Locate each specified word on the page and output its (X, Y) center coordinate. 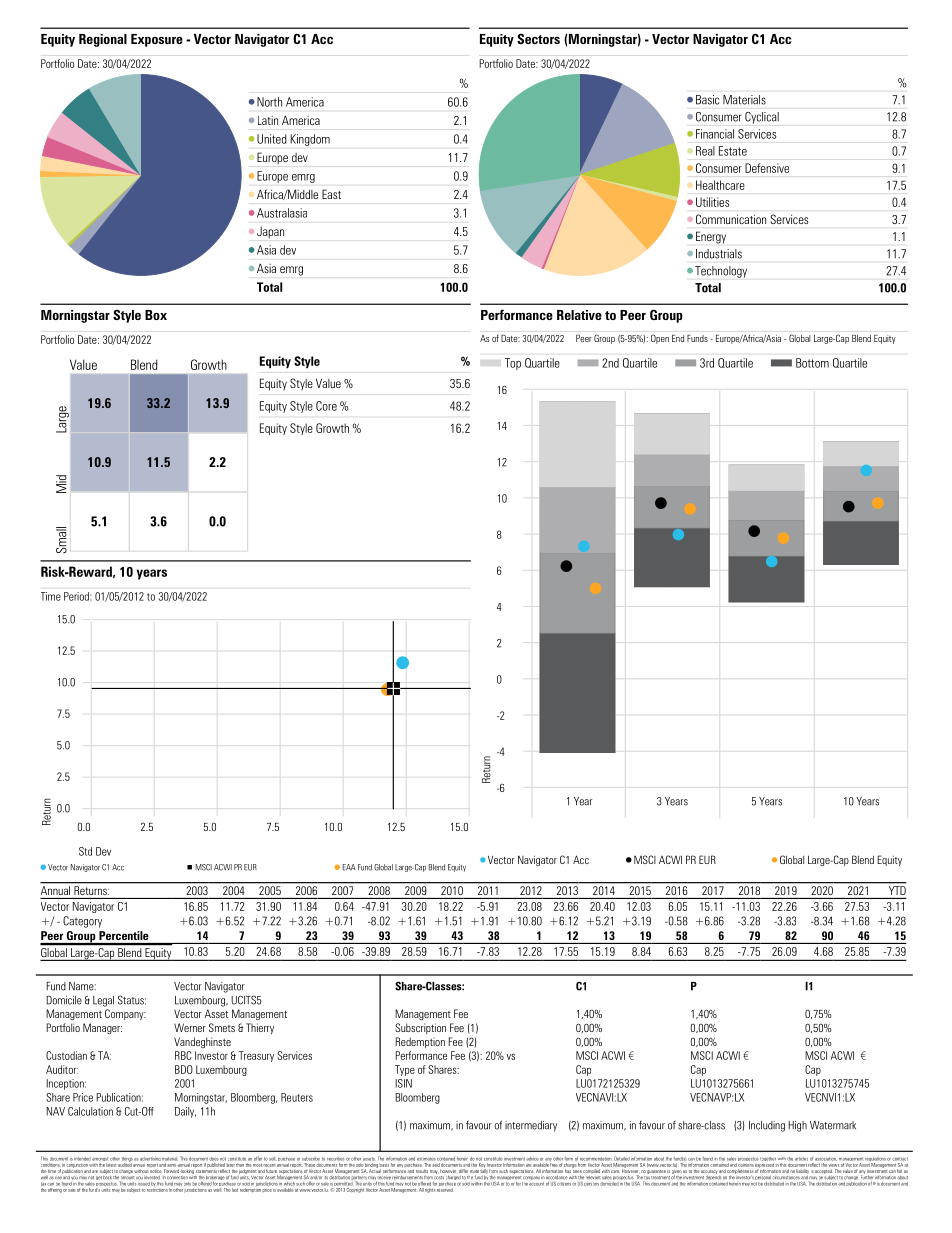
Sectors (538, 38)
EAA (349, 867)
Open (660, 339)
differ (463, 1171)
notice (156, 1171)
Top (513, 364)
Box (156, 315)
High (797, 1126)
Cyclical (762, 118)
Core (326, 406)
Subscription (420, 1028)
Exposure (157, 40)
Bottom (812, 363)
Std (85, 851)
